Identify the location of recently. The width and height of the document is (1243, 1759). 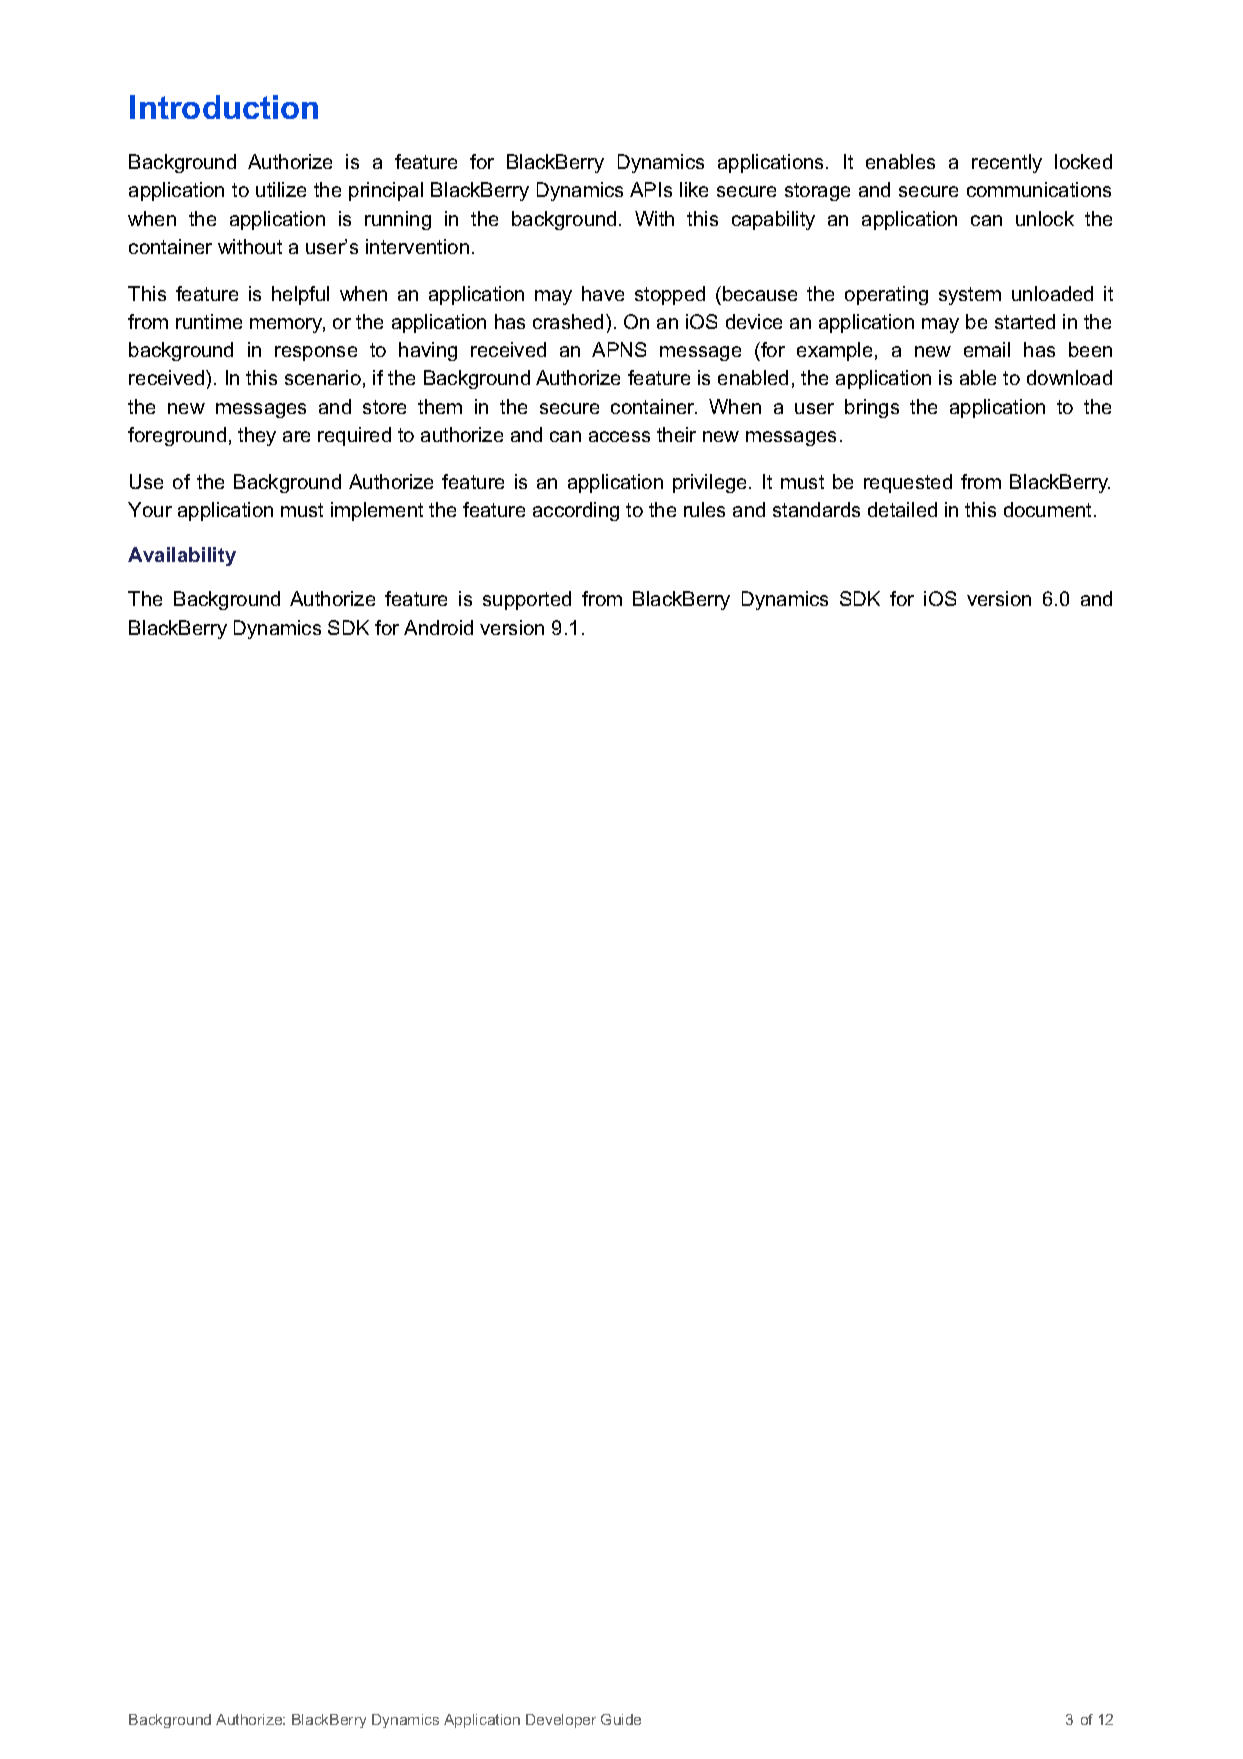
(1007, 163).
